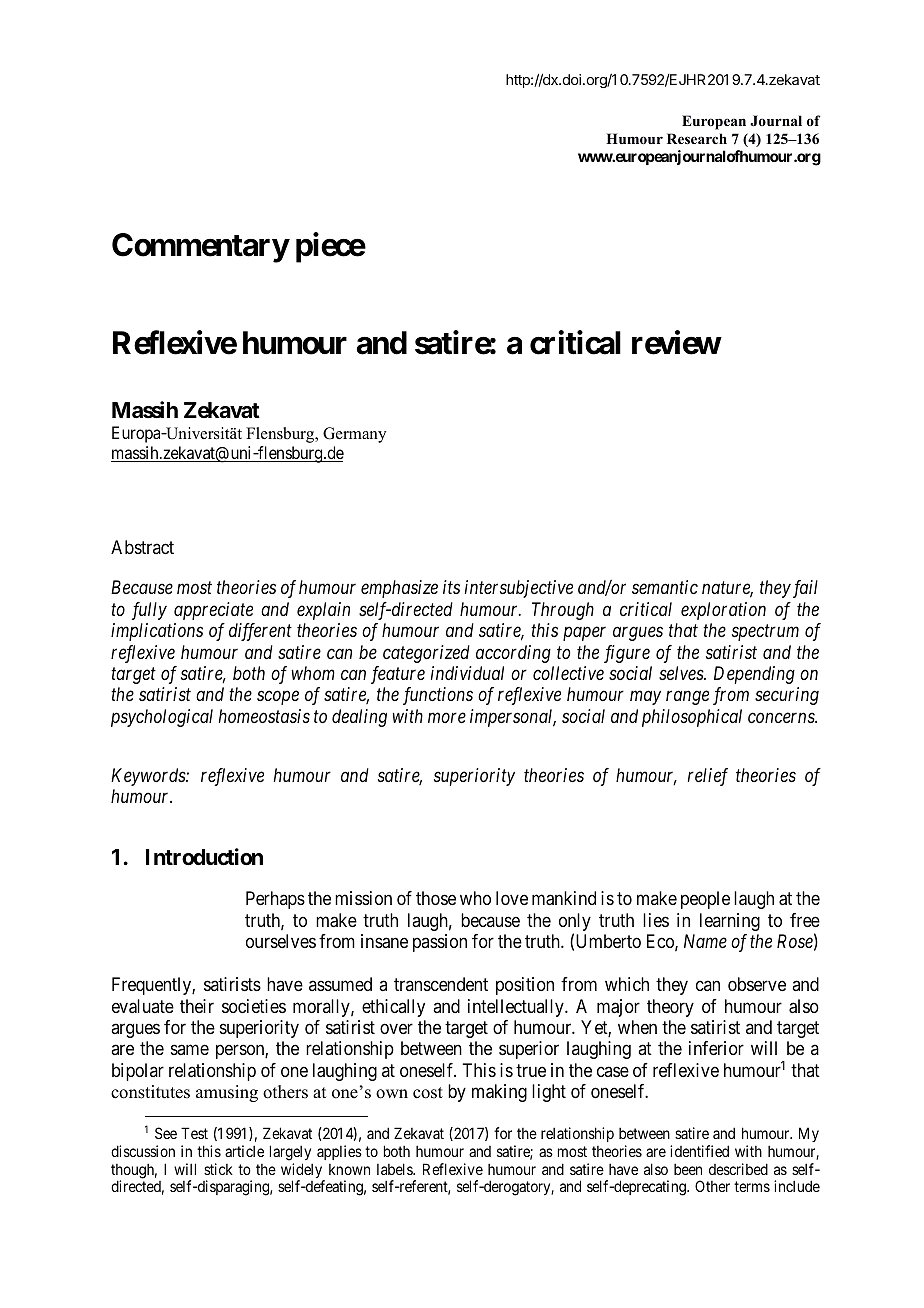  Describe the element at coordinates (354, 435) in the screenshot. I see `Germany` at that location.
